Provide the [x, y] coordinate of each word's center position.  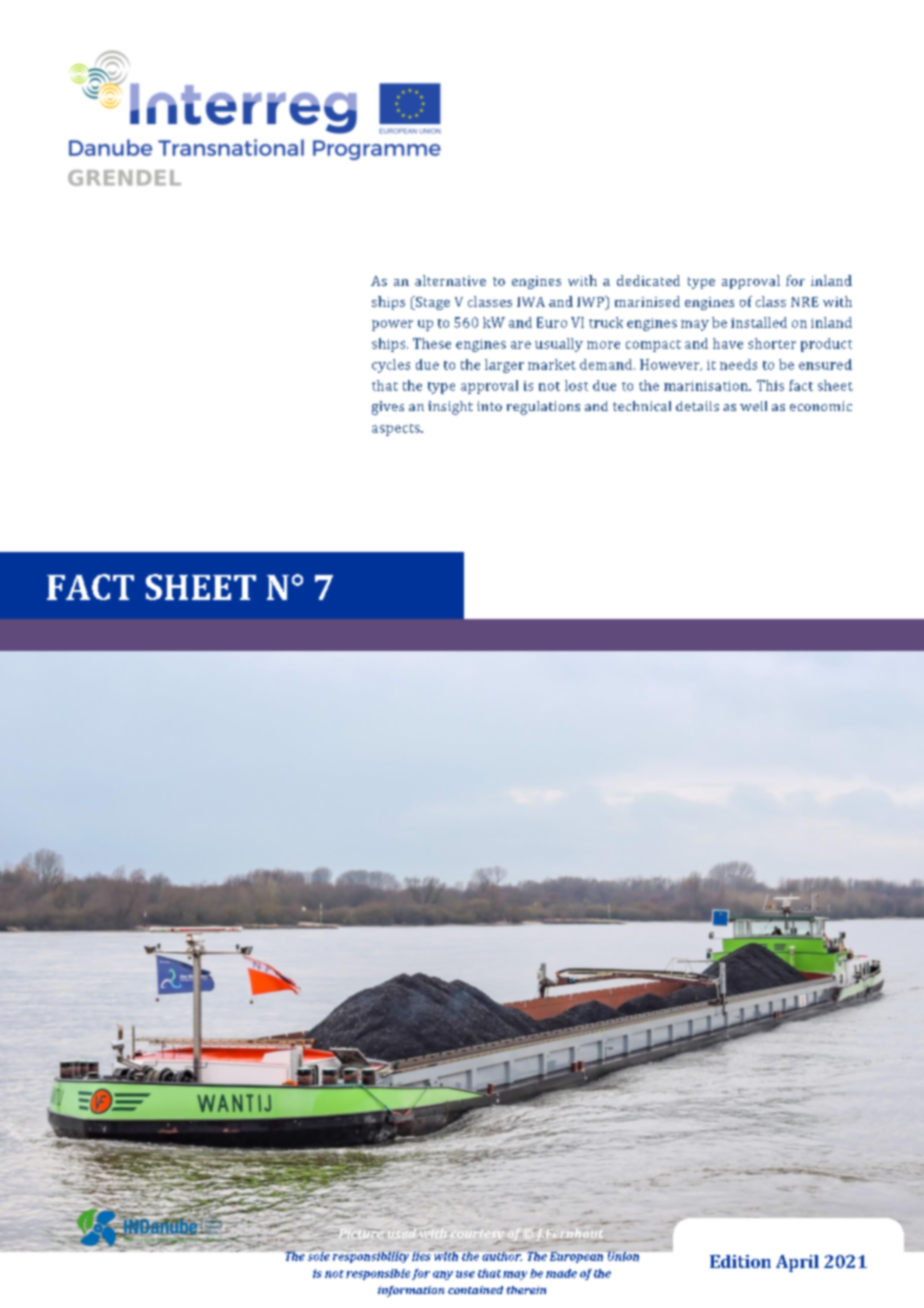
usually [559, 345]
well [753, 406]
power [392, 325]
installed [759, 322]
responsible [378, 1274]
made [561, 1273]
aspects [397, 430]
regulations [543, 408]
